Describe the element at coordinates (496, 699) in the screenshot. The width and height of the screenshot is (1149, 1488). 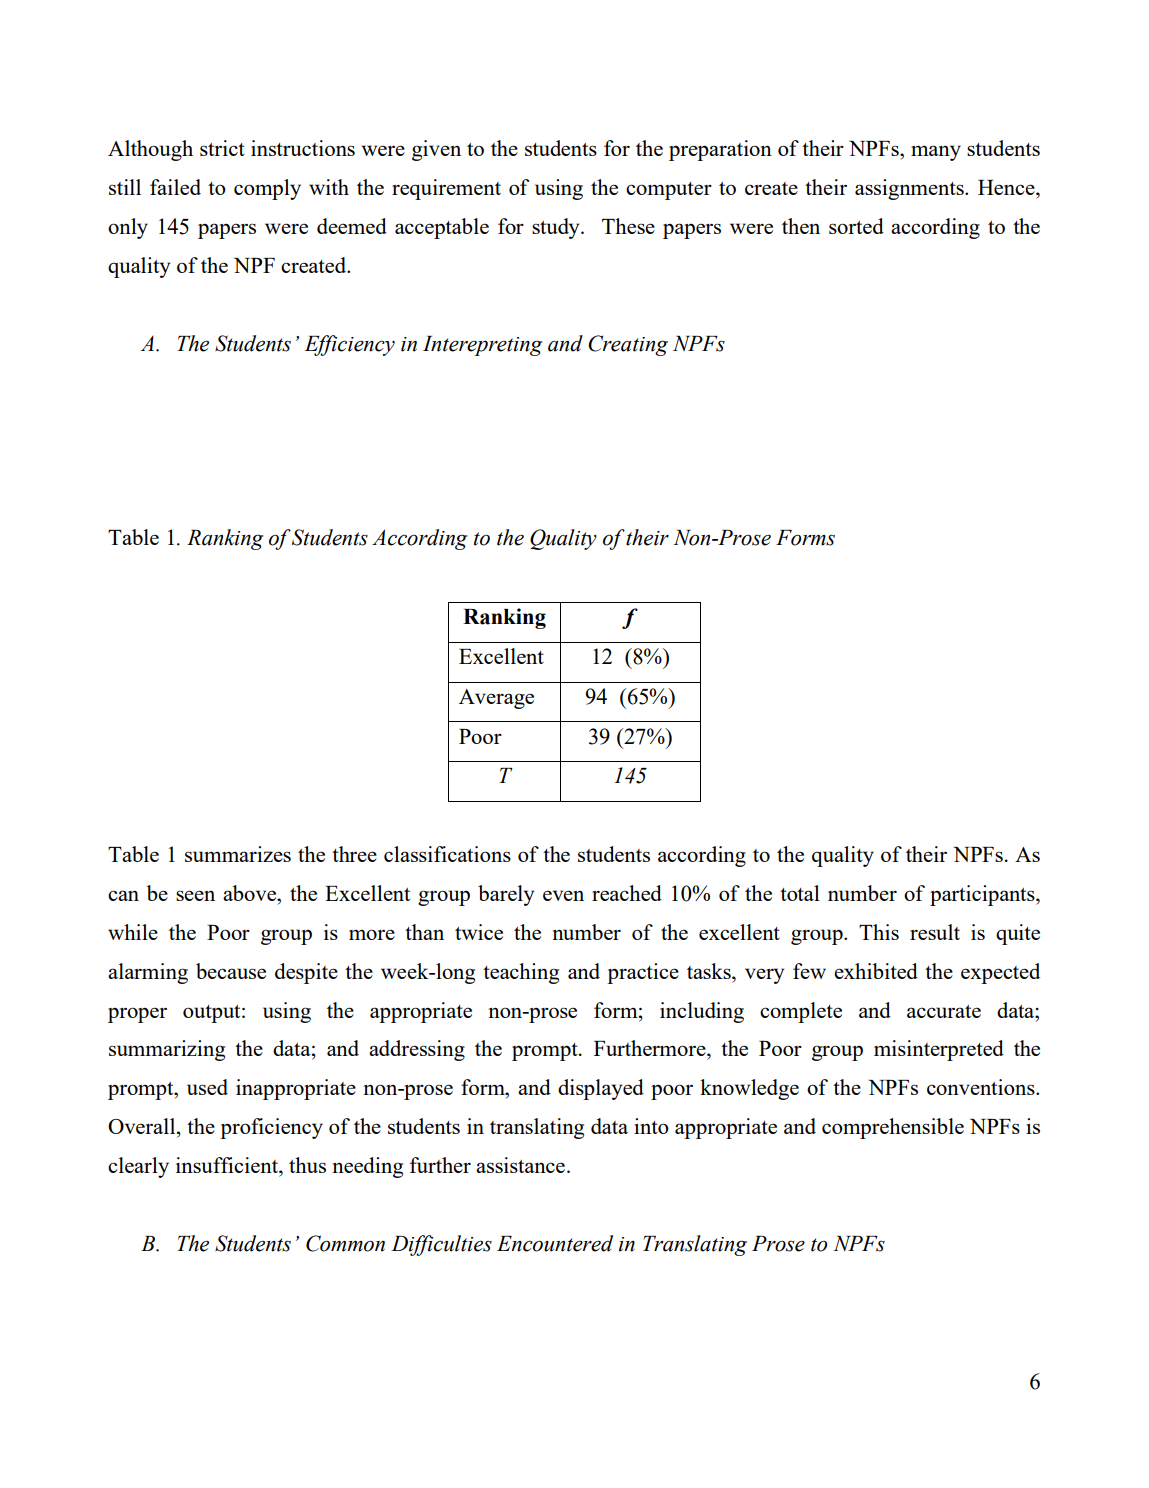
I see `Average` at that location.
